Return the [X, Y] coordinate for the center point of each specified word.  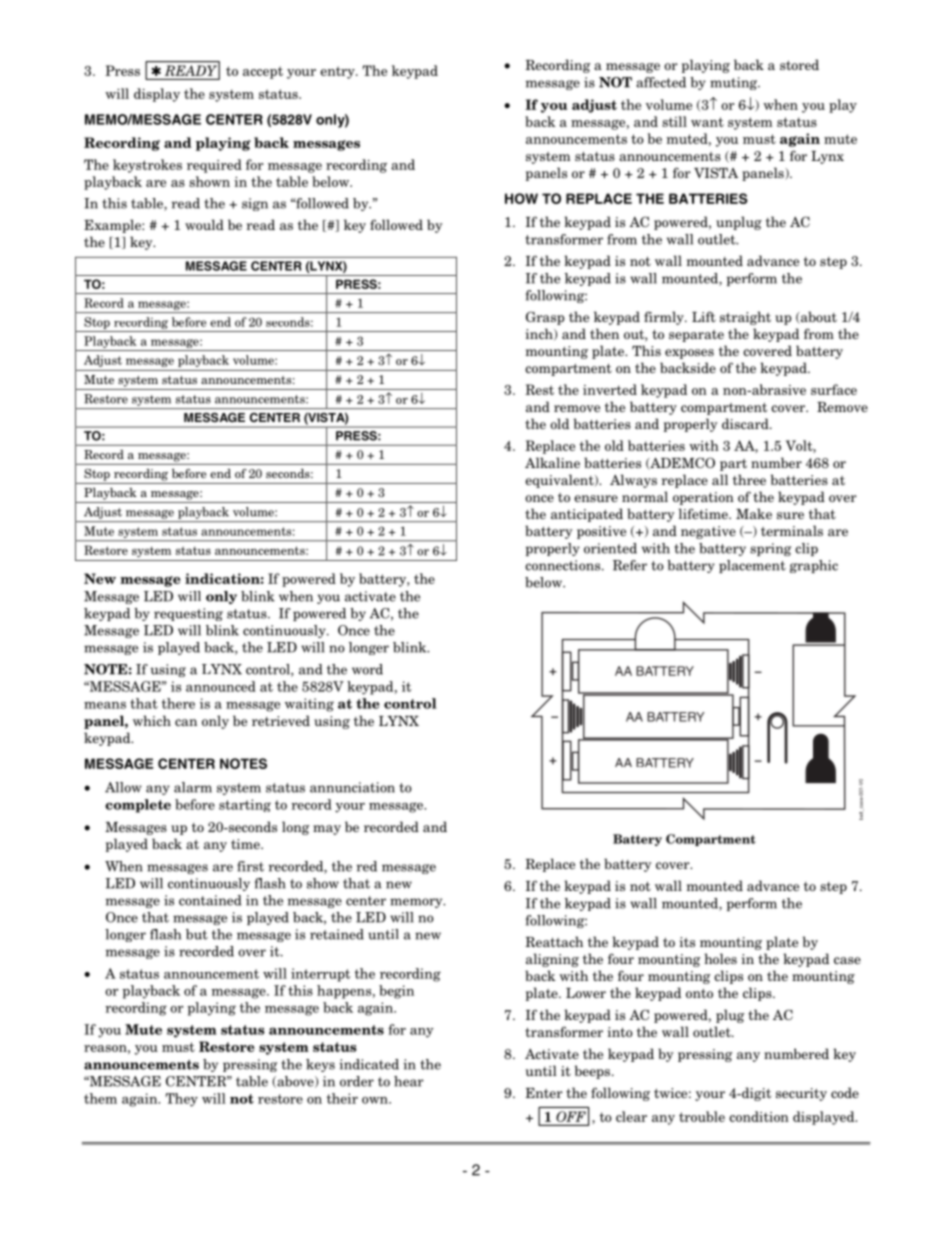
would [204, 224]
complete [138, 806]
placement [752, 566]
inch [540, 334]
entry [338, 72]
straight [745, 318]
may [327, 830]
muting [735, 83]
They [182, 1100]
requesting [188, 614]
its [687, 942]
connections [564, 565]
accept [263, 72]
